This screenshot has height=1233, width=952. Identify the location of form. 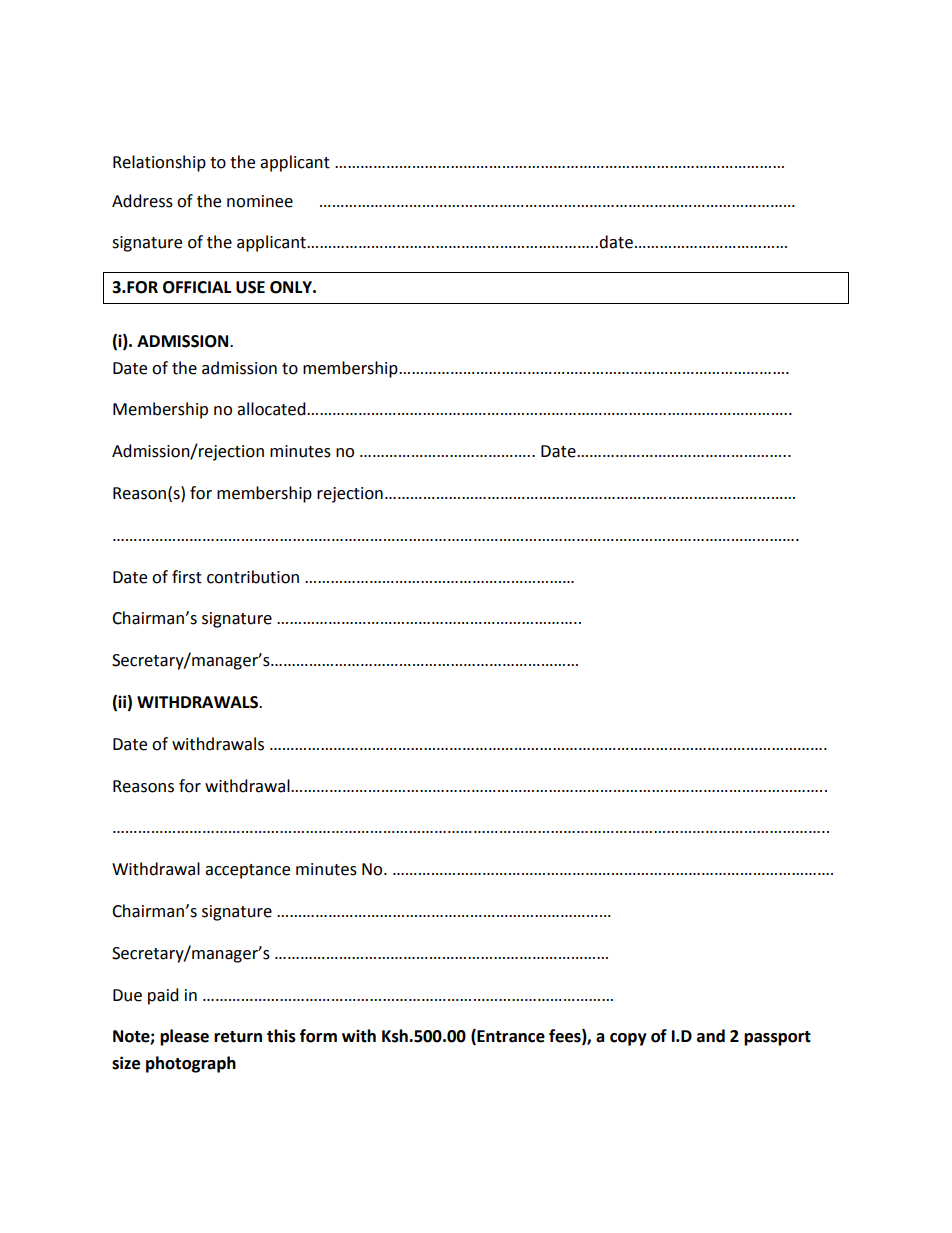
(318, 1036).
